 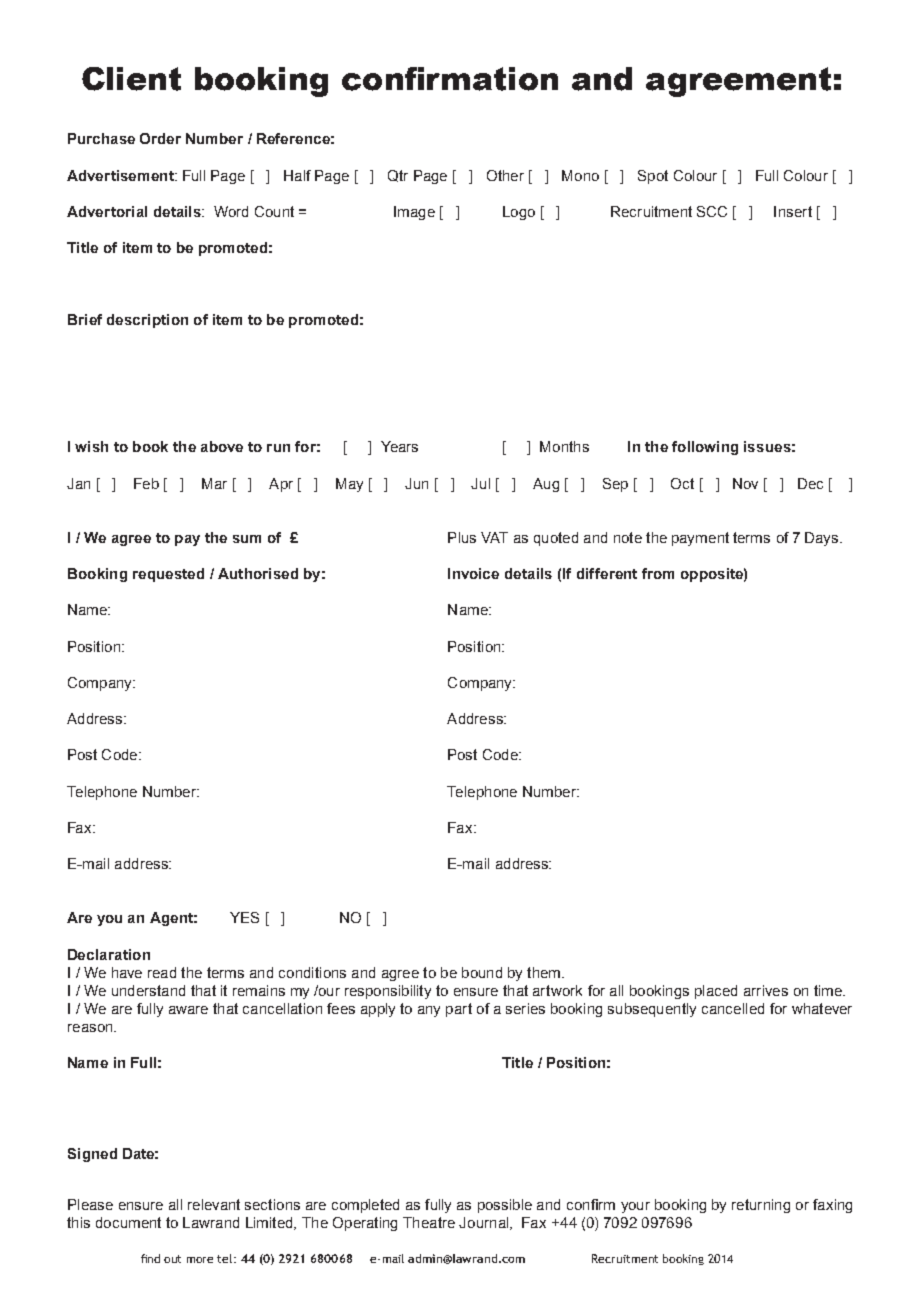 I want to click on from, so click(x=658, y=573).
